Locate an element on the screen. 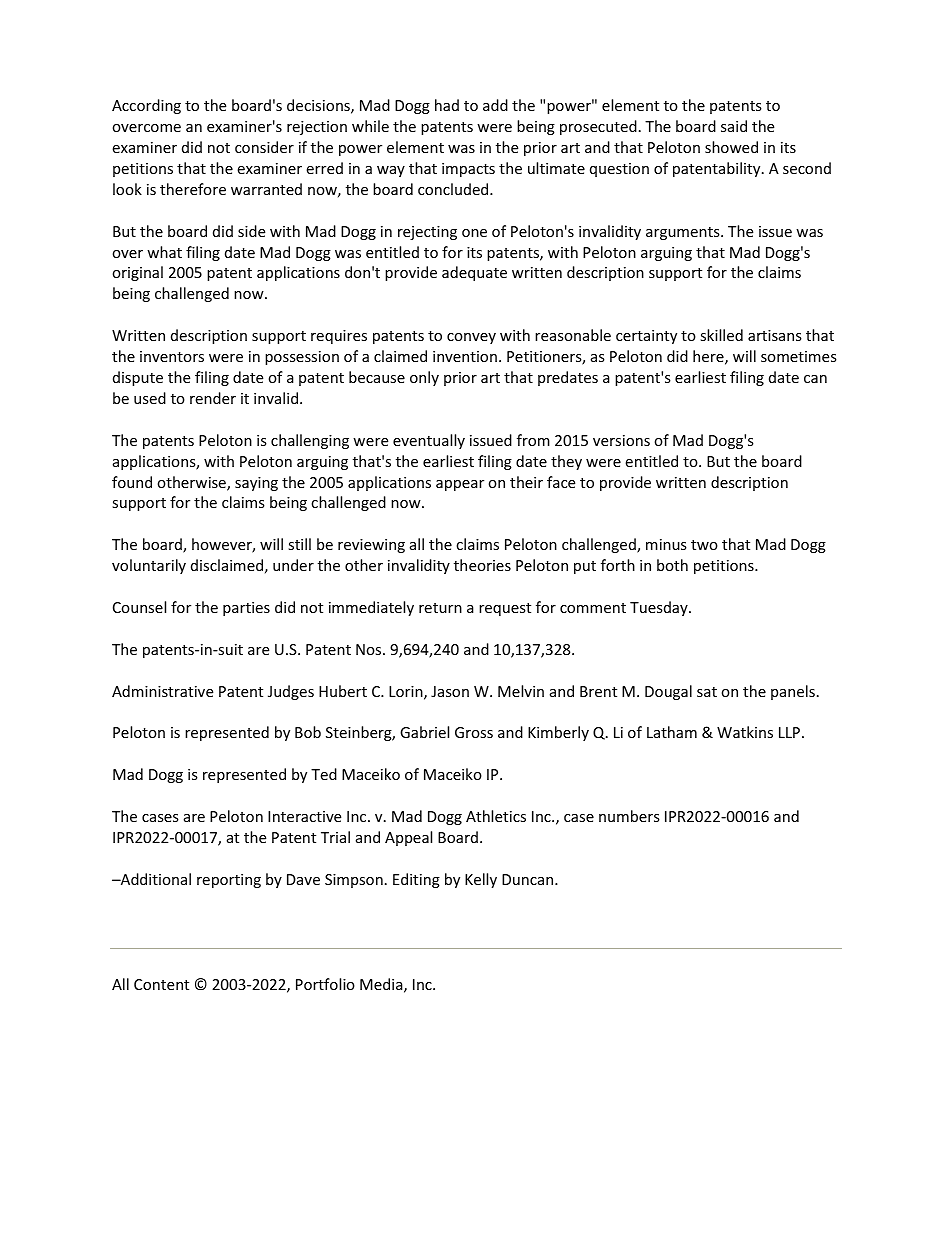  Duncan is located at coordinates (529, 879).
